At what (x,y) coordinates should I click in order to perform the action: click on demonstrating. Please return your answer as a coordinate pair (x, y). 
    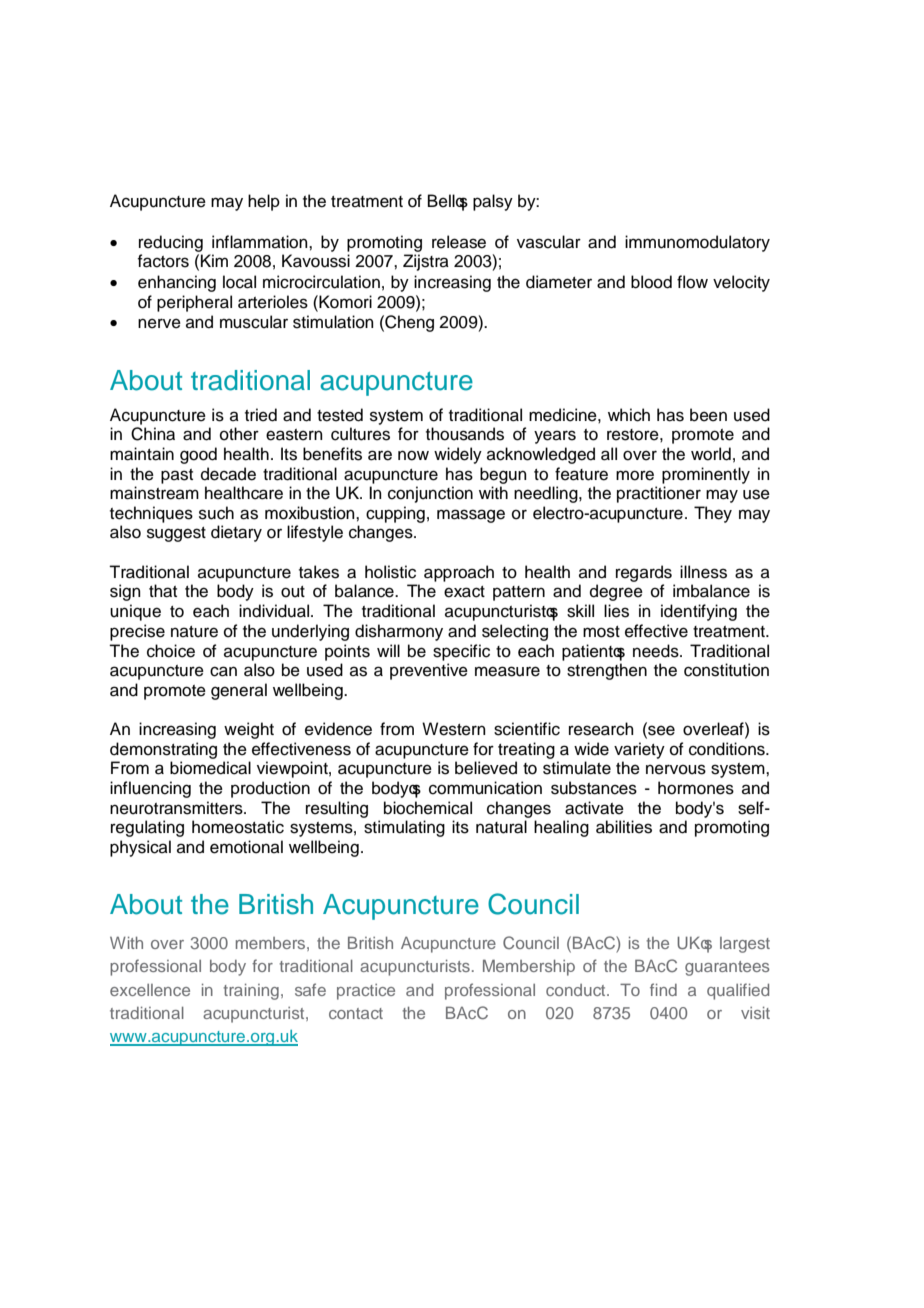
    Looking at the image, I should click on (163, 750).
